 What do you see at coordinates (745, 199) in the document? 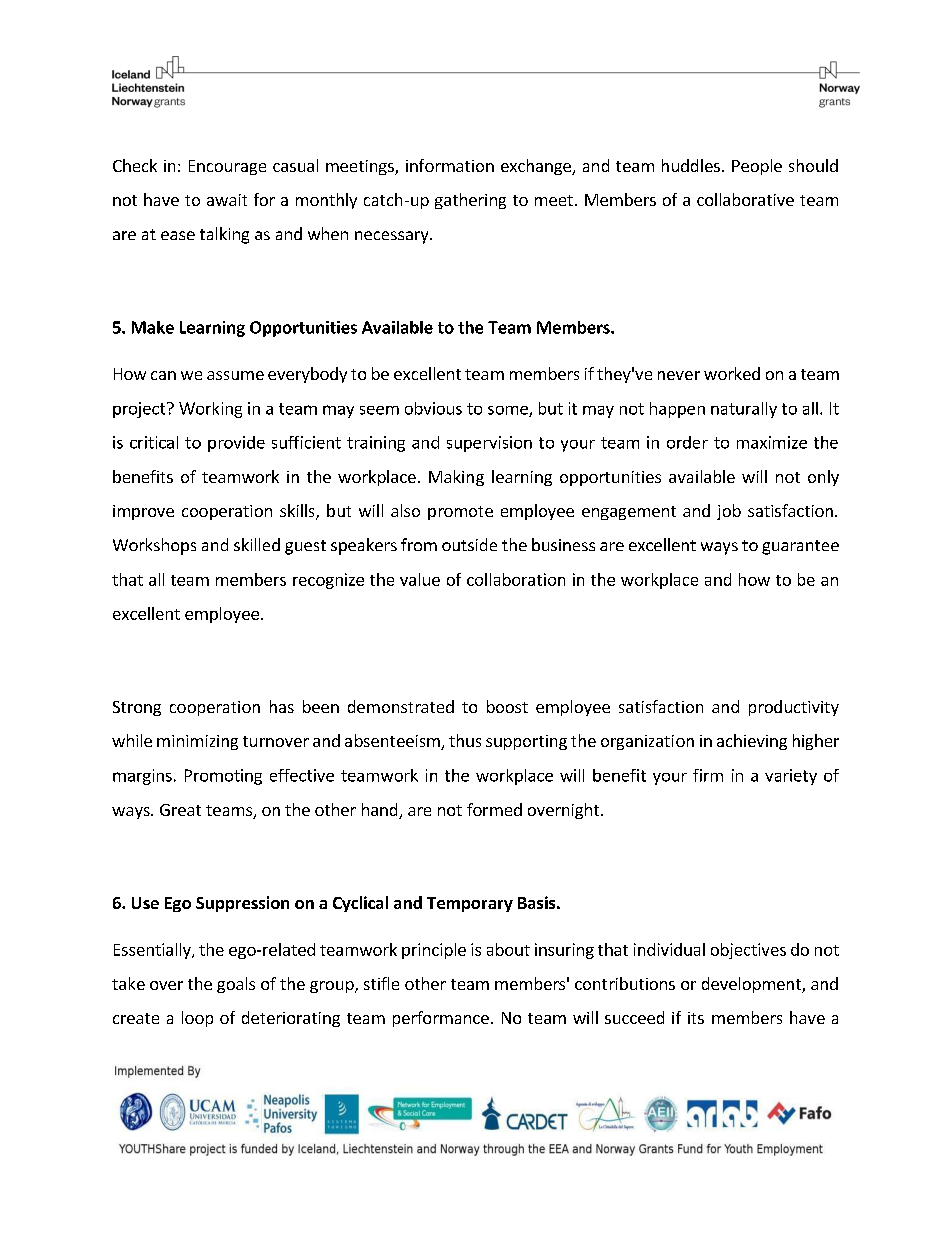
I see `collaborative` at bounding box center [745, 199].
